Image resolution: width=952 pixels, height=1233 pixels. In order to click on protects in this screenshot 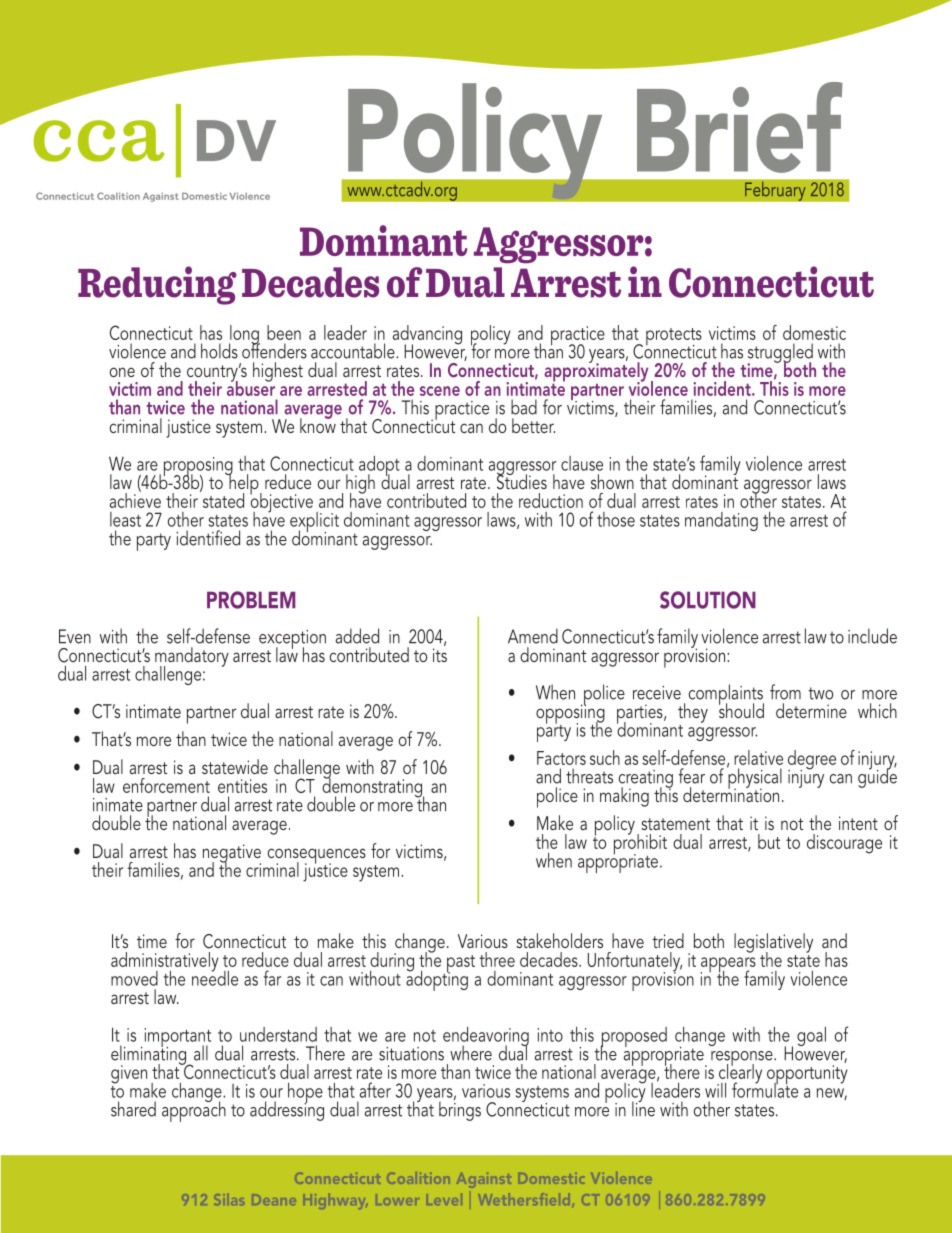, I will do `click(674, 338)`.
